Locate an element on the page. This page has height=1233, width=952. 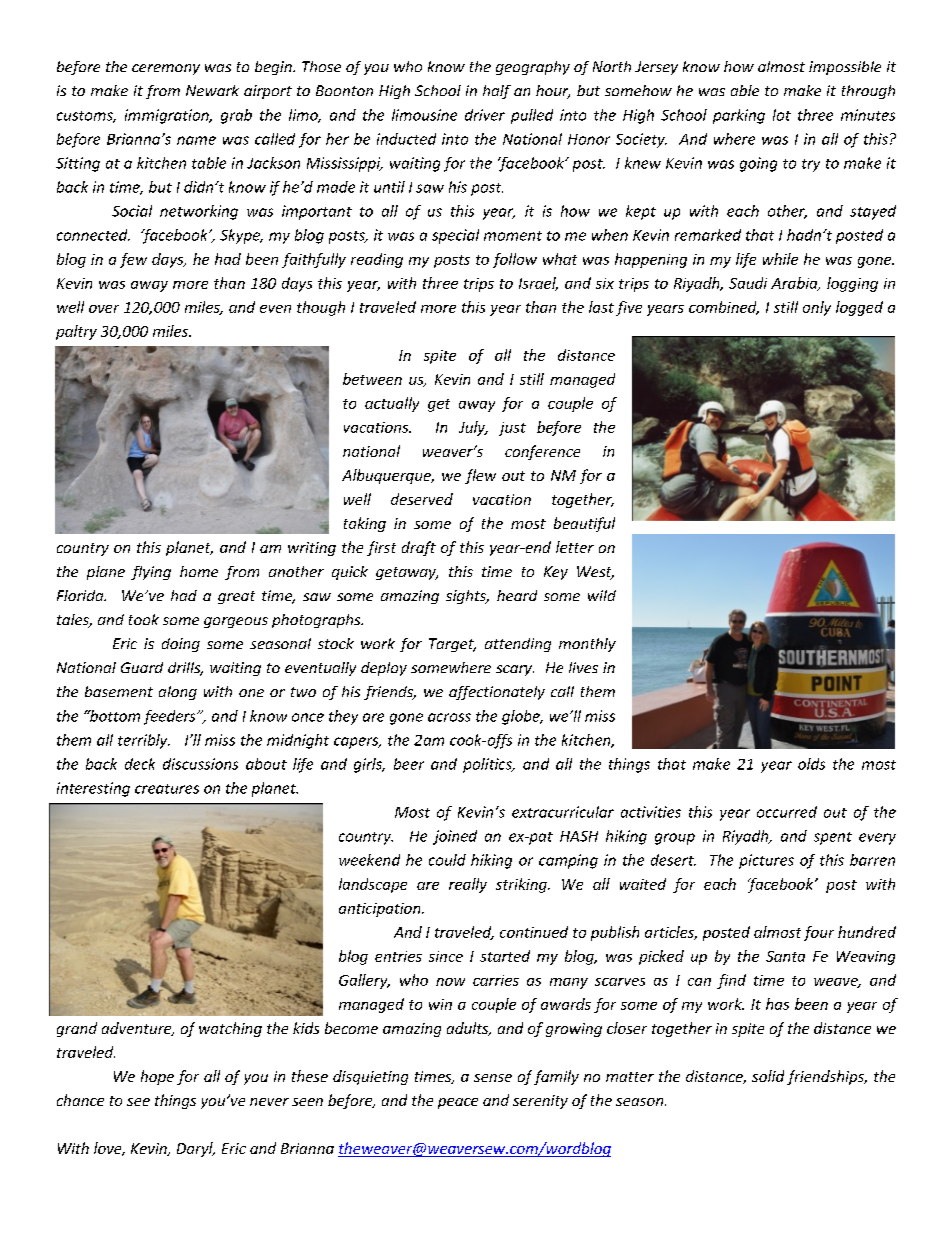
July is located at coordinates (473, 428).
